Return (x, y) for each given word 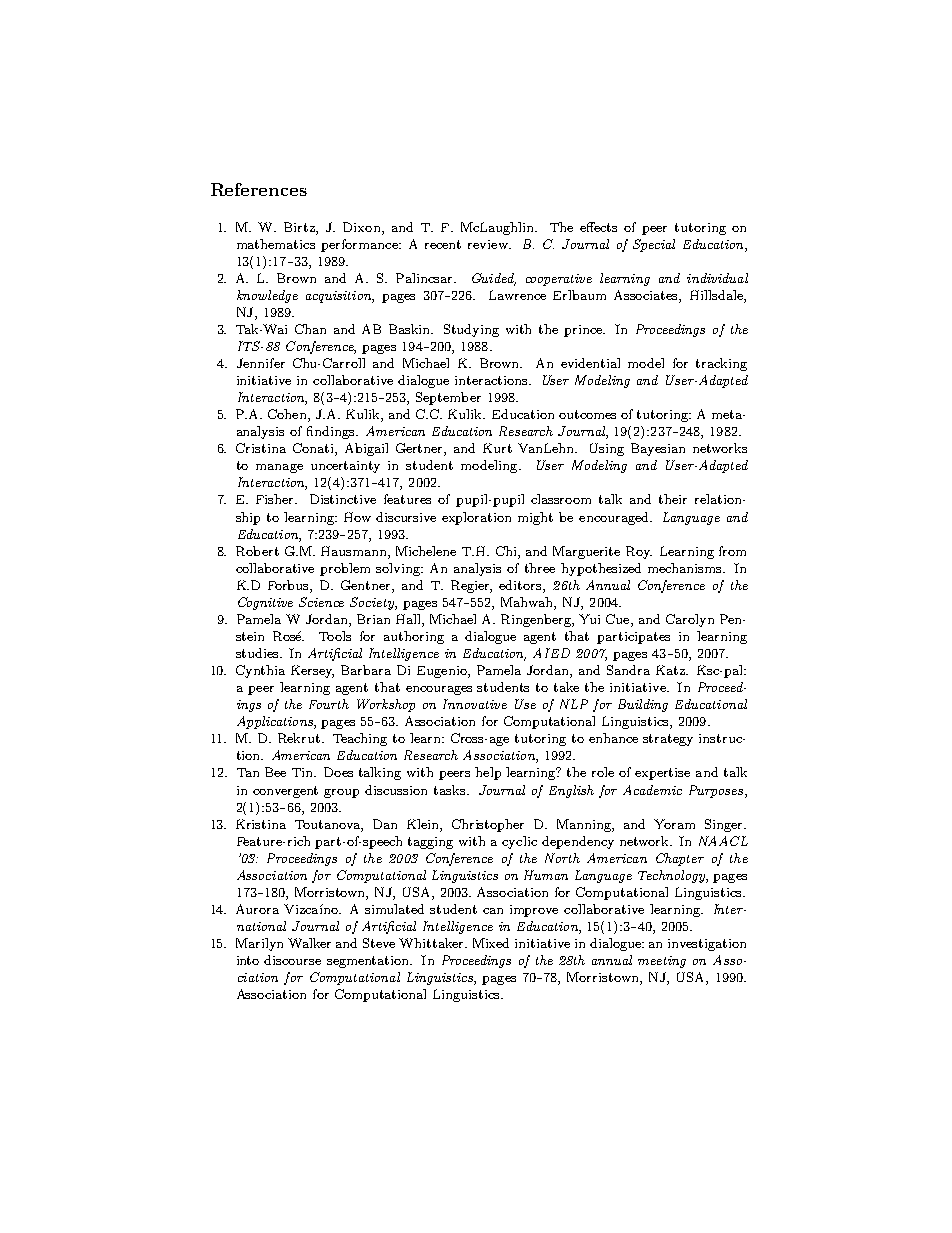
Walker (309, 943)
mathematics (276, 244)
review (489, 244)
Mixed (491, 943)
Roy (639, 552)
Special (654, 245)
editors (521, 585)
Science (321, 602)
